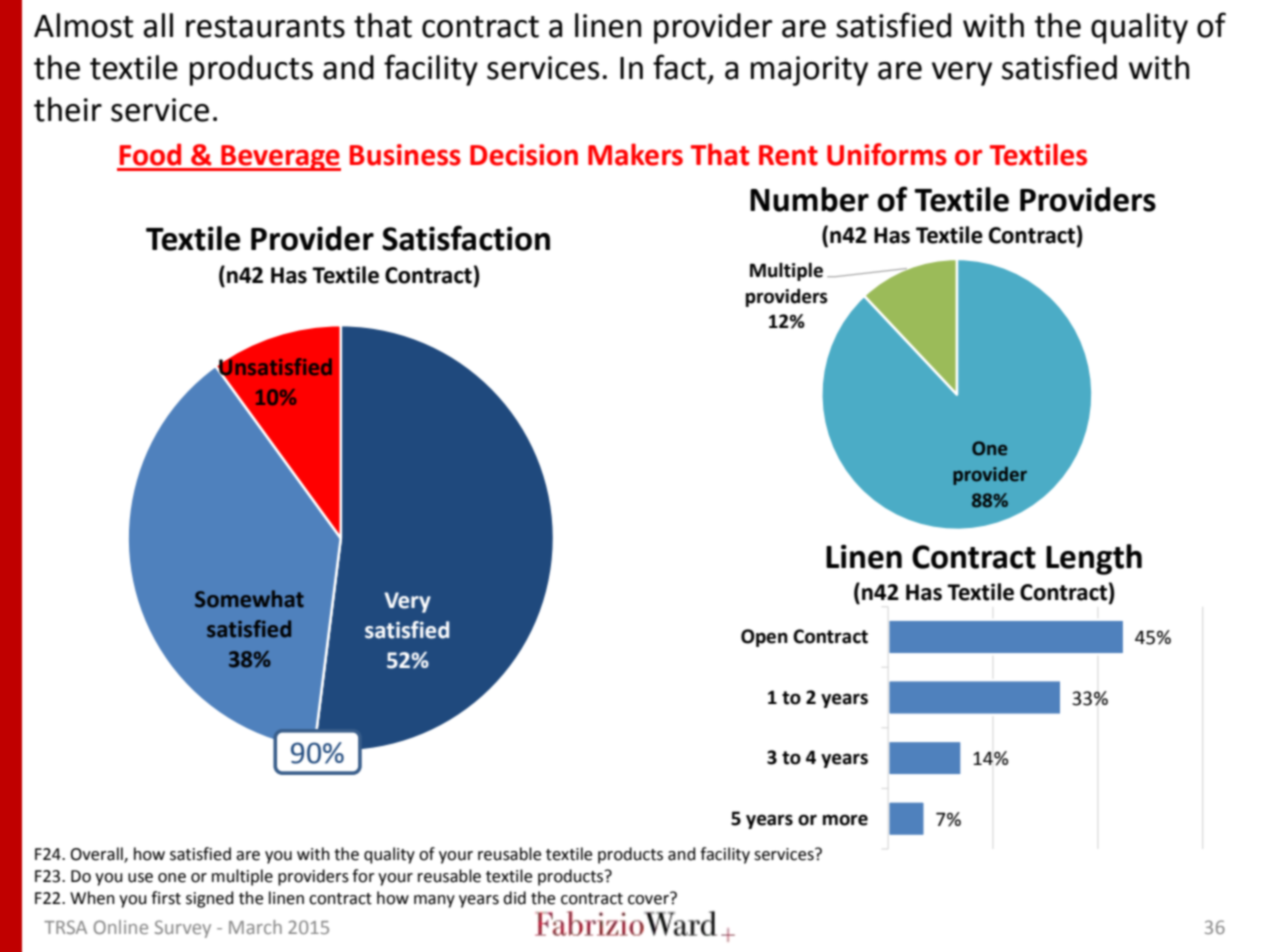 This page has width=1270, height=952. What do you see at coordinates (764, 638) in the page?
I see `Open` at bounding box center [764, 638].
